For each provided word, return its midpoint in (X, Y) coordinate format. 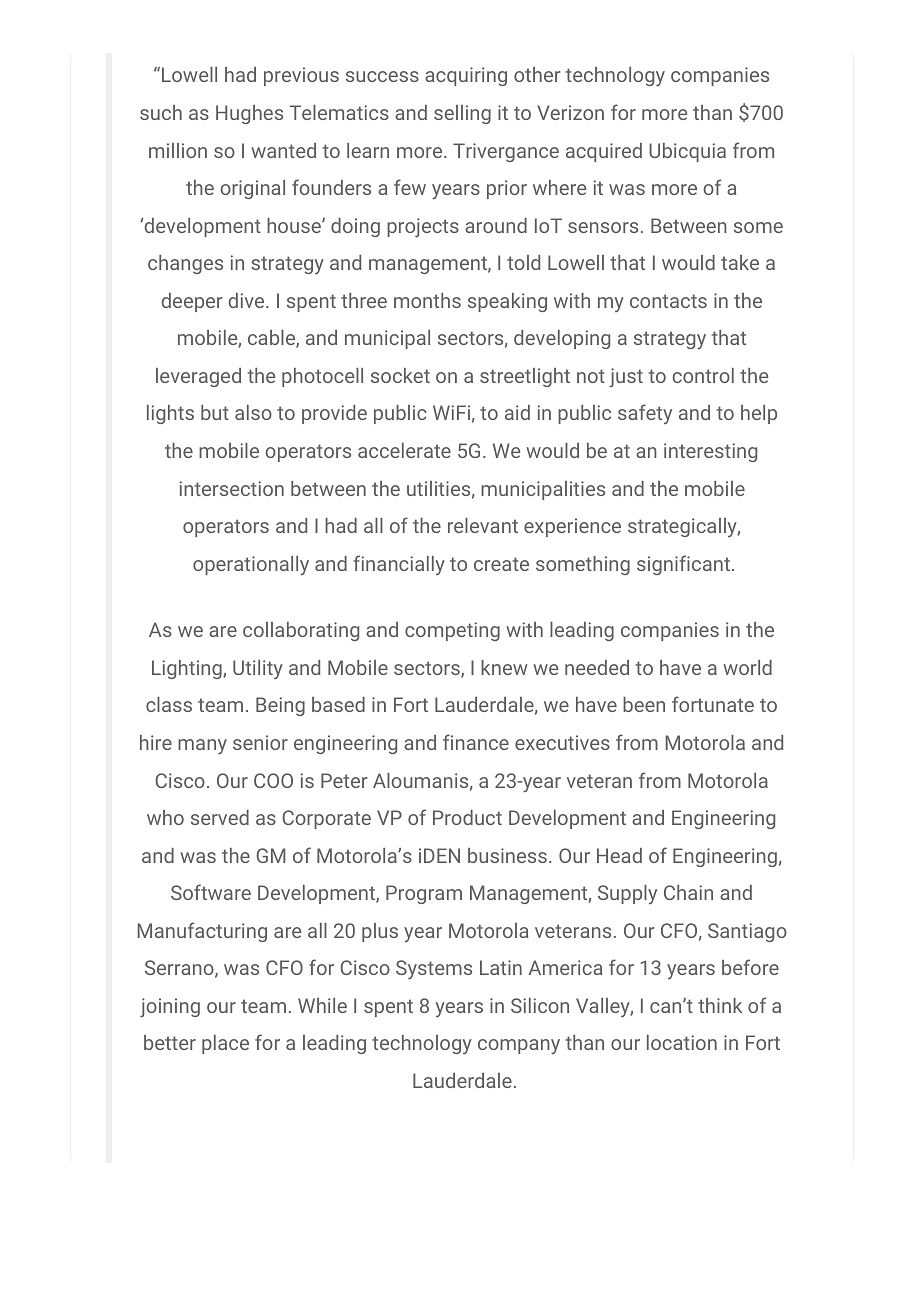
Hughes (249, 114)
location (682, 1042)
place (225, 1044)
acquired (604, 152)
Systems (434, 969)
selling (462, 114)
